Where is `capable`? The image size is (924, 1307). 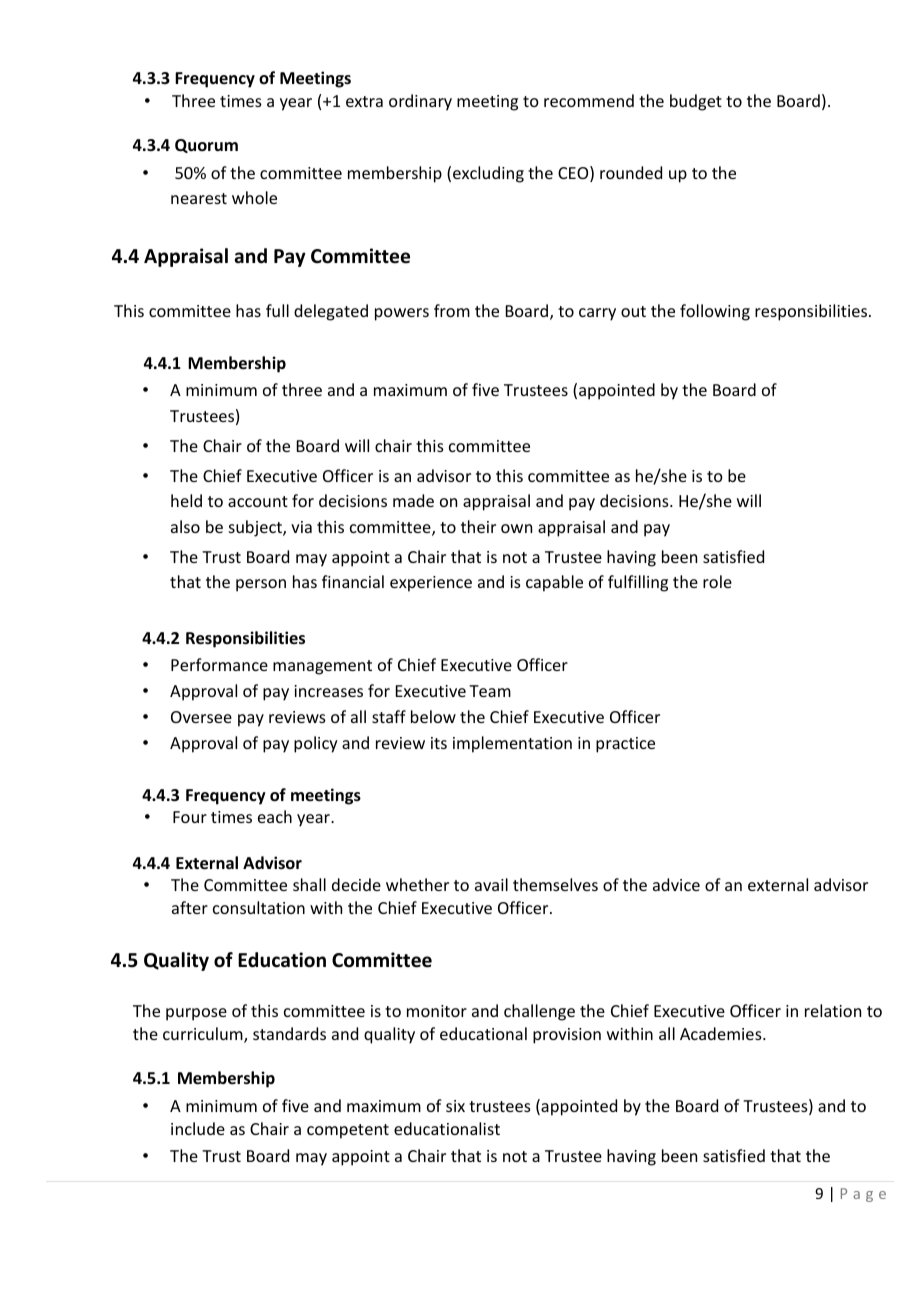
capable is located at coordinates (554, 583).
